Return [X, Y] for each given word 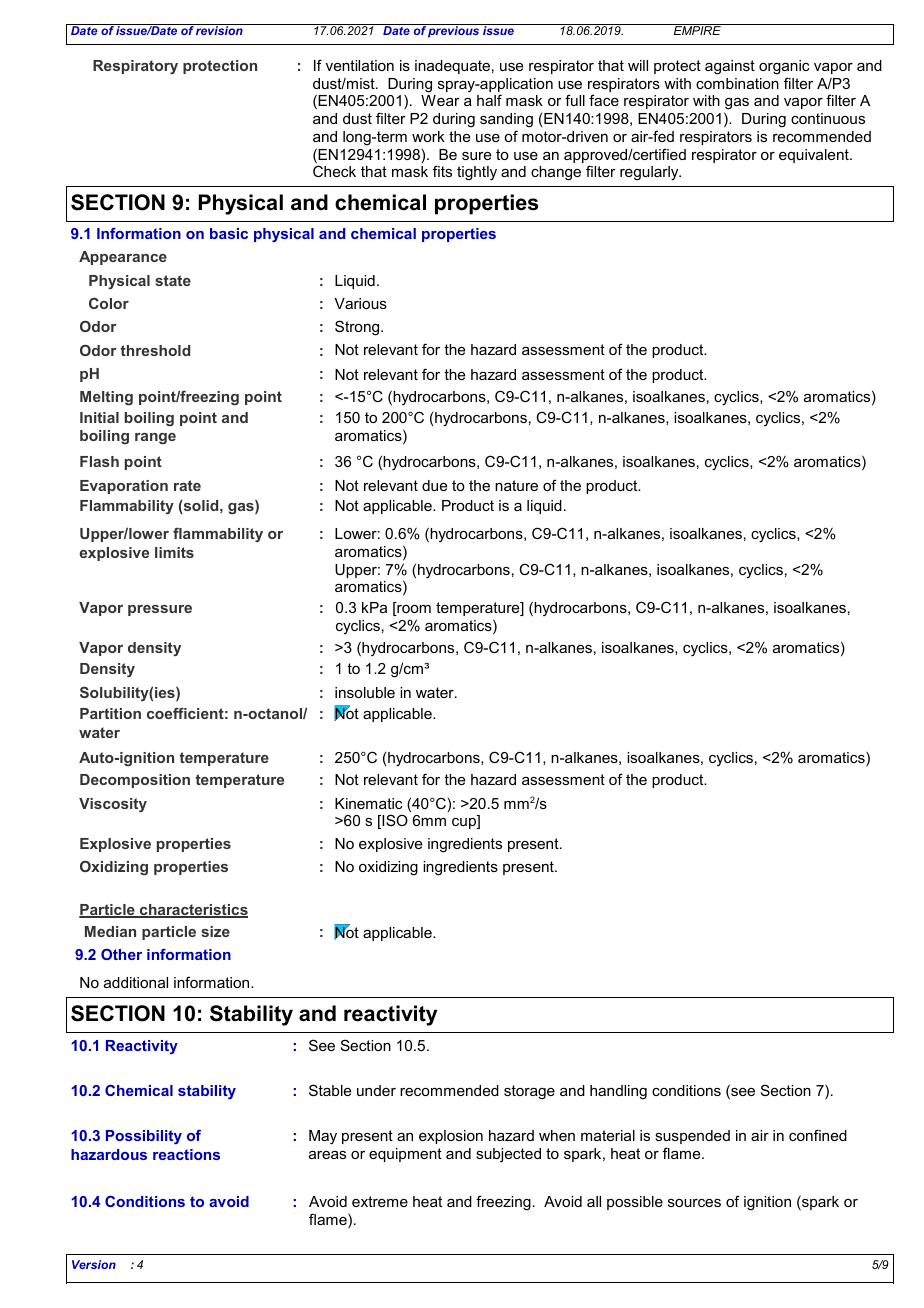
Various [360, 303]
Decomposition [135, 781]
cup [465, 823]
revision [220, 29]
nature [516, 485]
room [413, 610]
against [730, 67]
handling [618, 1092]
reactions [186, 1154]
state [173, 280]
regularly [650, 173]
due [434, 485]
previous [454, 31]
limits [174, 552]
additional [136, 982]
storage [529, 1092]
